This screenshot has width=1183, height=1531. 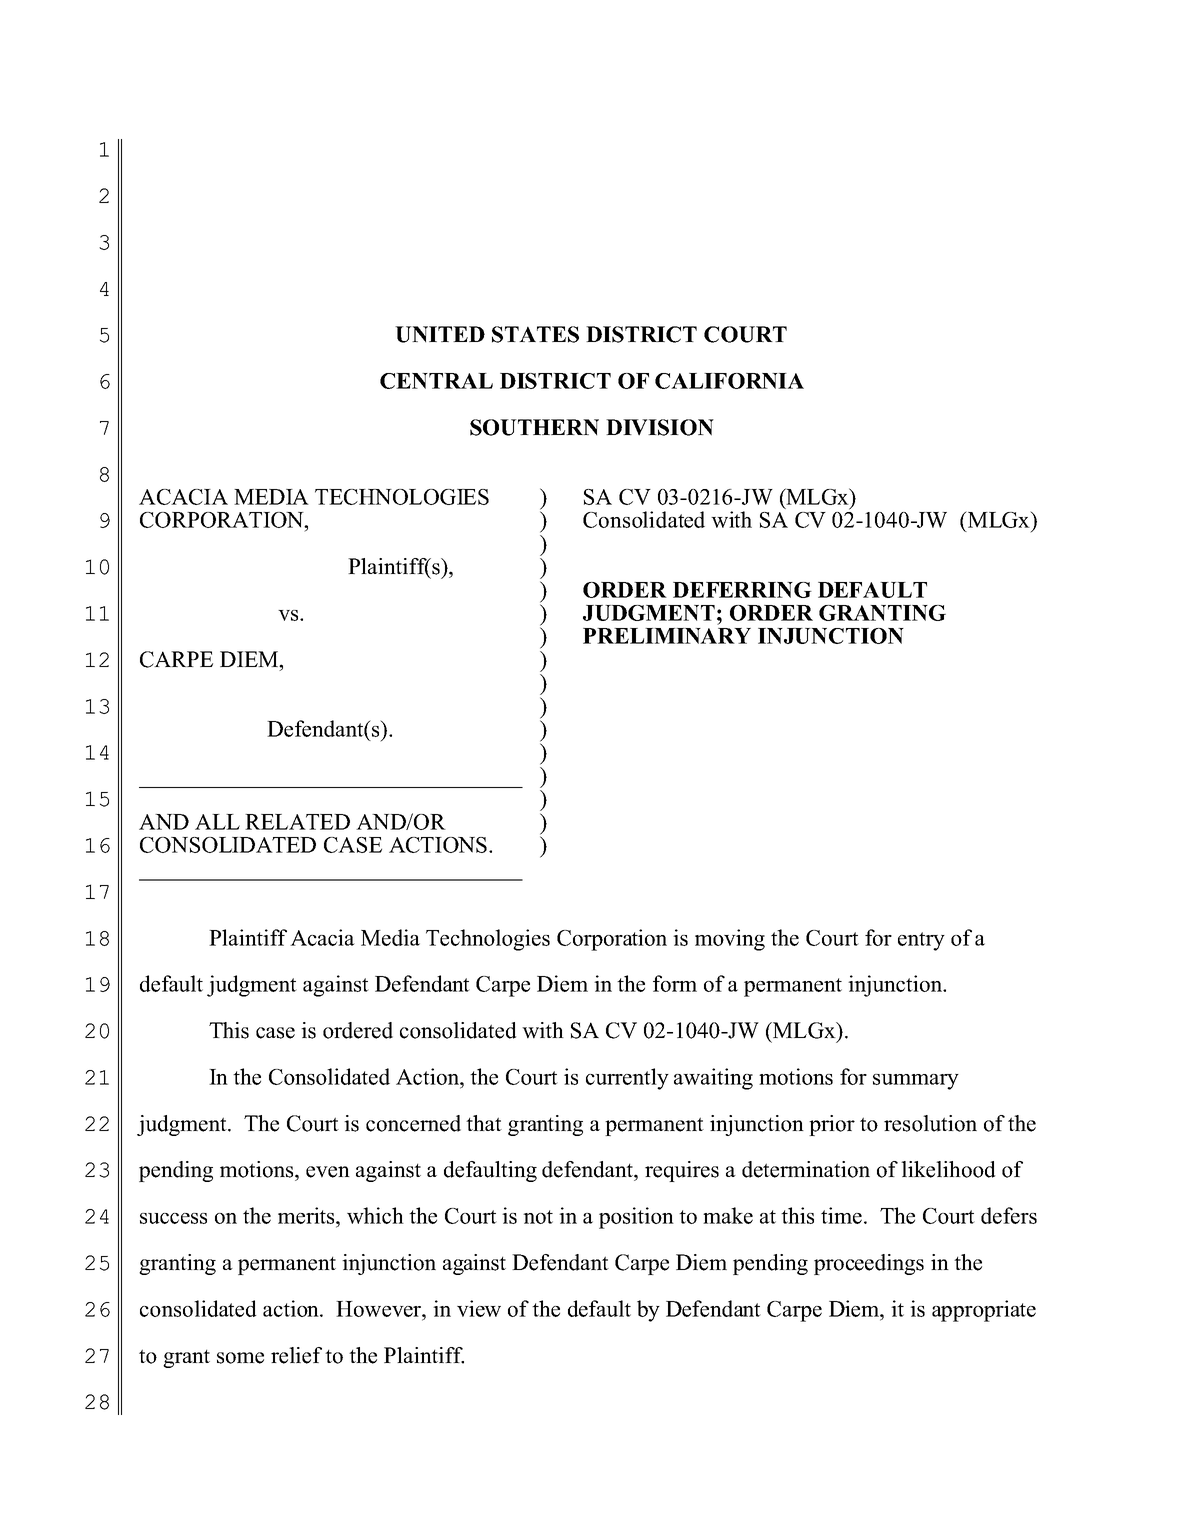 I want to click on CALIFORNIA, so click(x=729, y=381).
